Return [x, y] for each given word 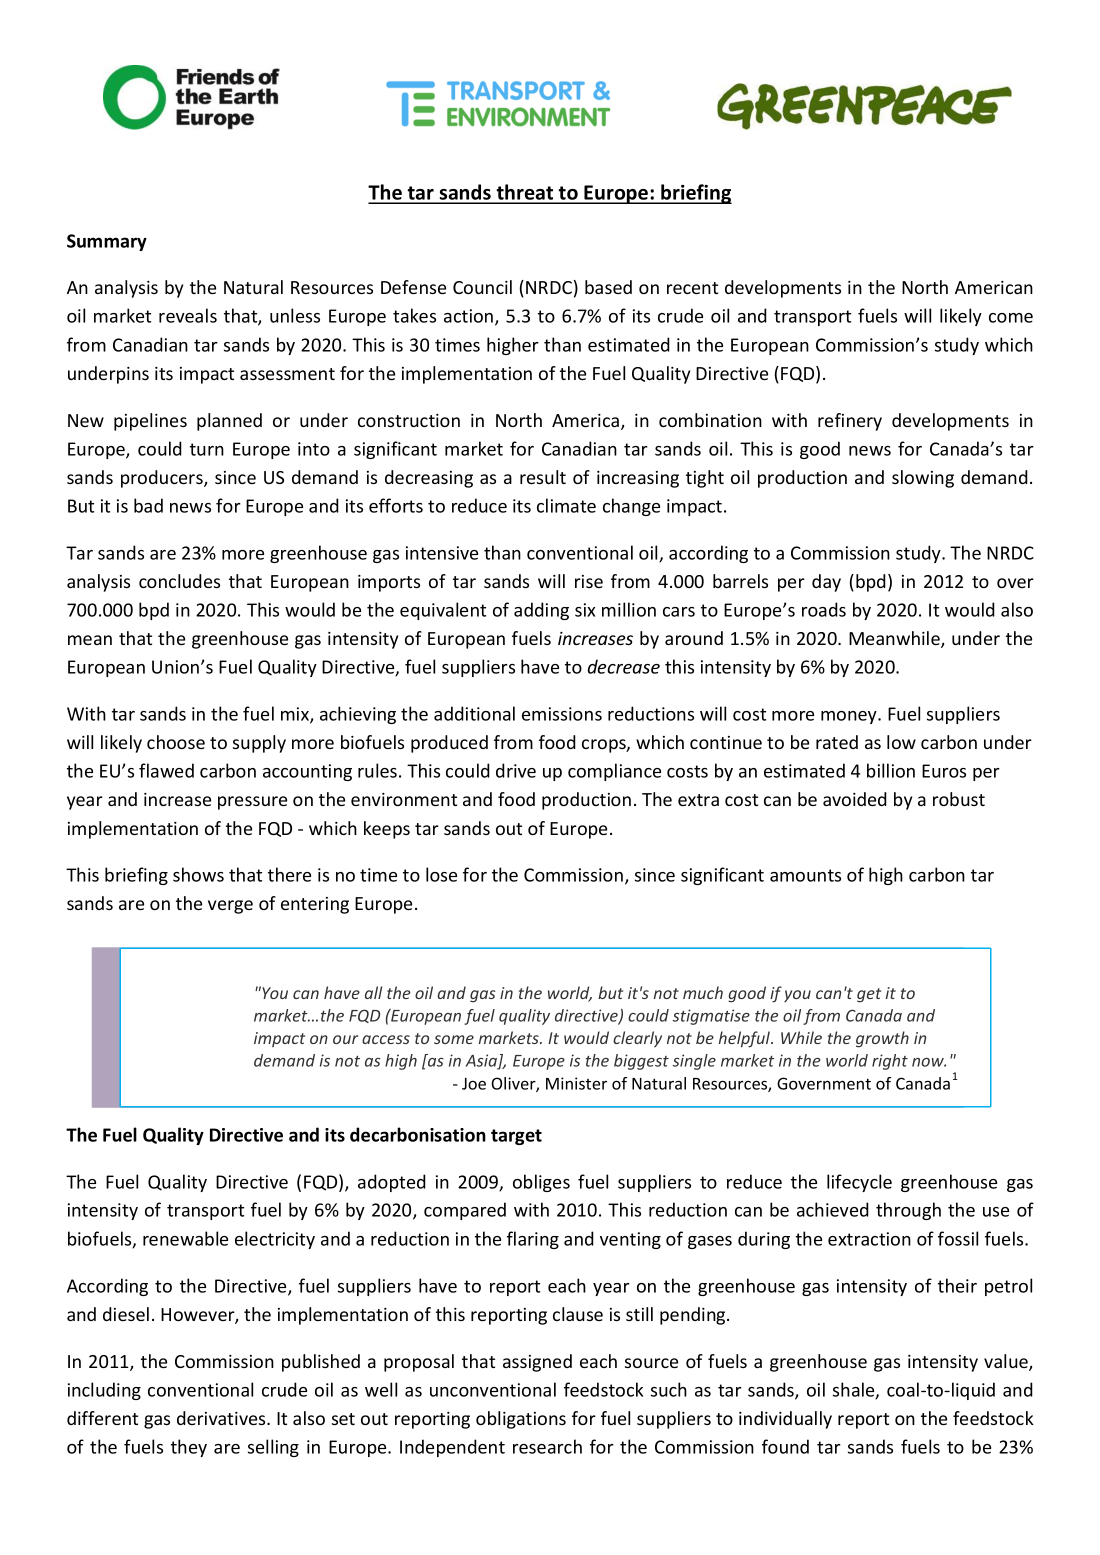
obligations [521, 1420]
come [1011, 318]
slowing [923, 479]
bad [148, 505]
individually [785, 1420]
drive [516, 770]
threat [525, 193]
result [543, 477]
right [890, 1062]
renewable [185, 1238]
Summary [107, 242]
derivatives [222, 1418]
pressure [252, 803]
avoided [855, 799]
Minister [576, 1083]
